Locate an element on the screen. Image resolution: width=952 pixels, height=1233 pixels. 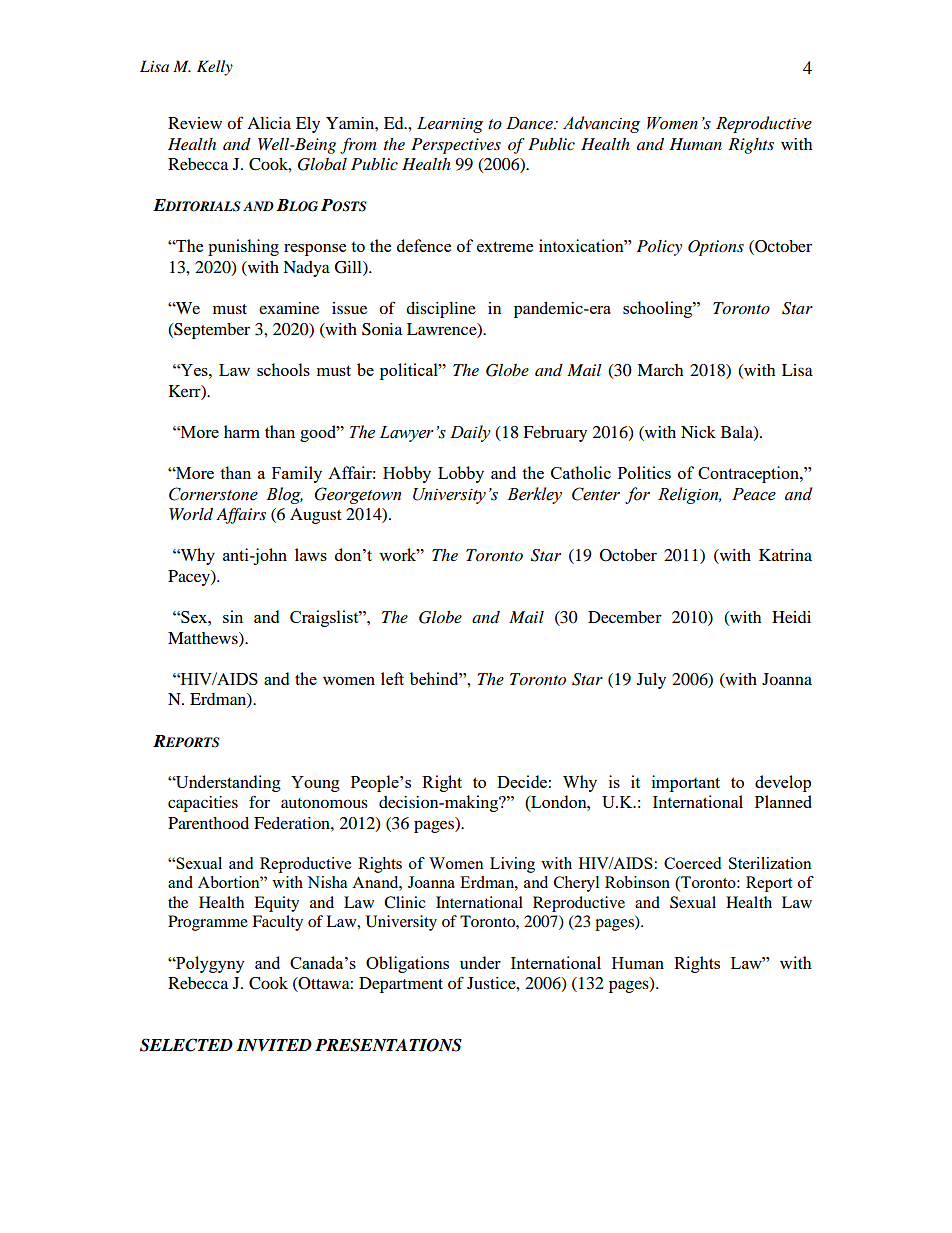
Advancing is located at coordinates (601, 124).
